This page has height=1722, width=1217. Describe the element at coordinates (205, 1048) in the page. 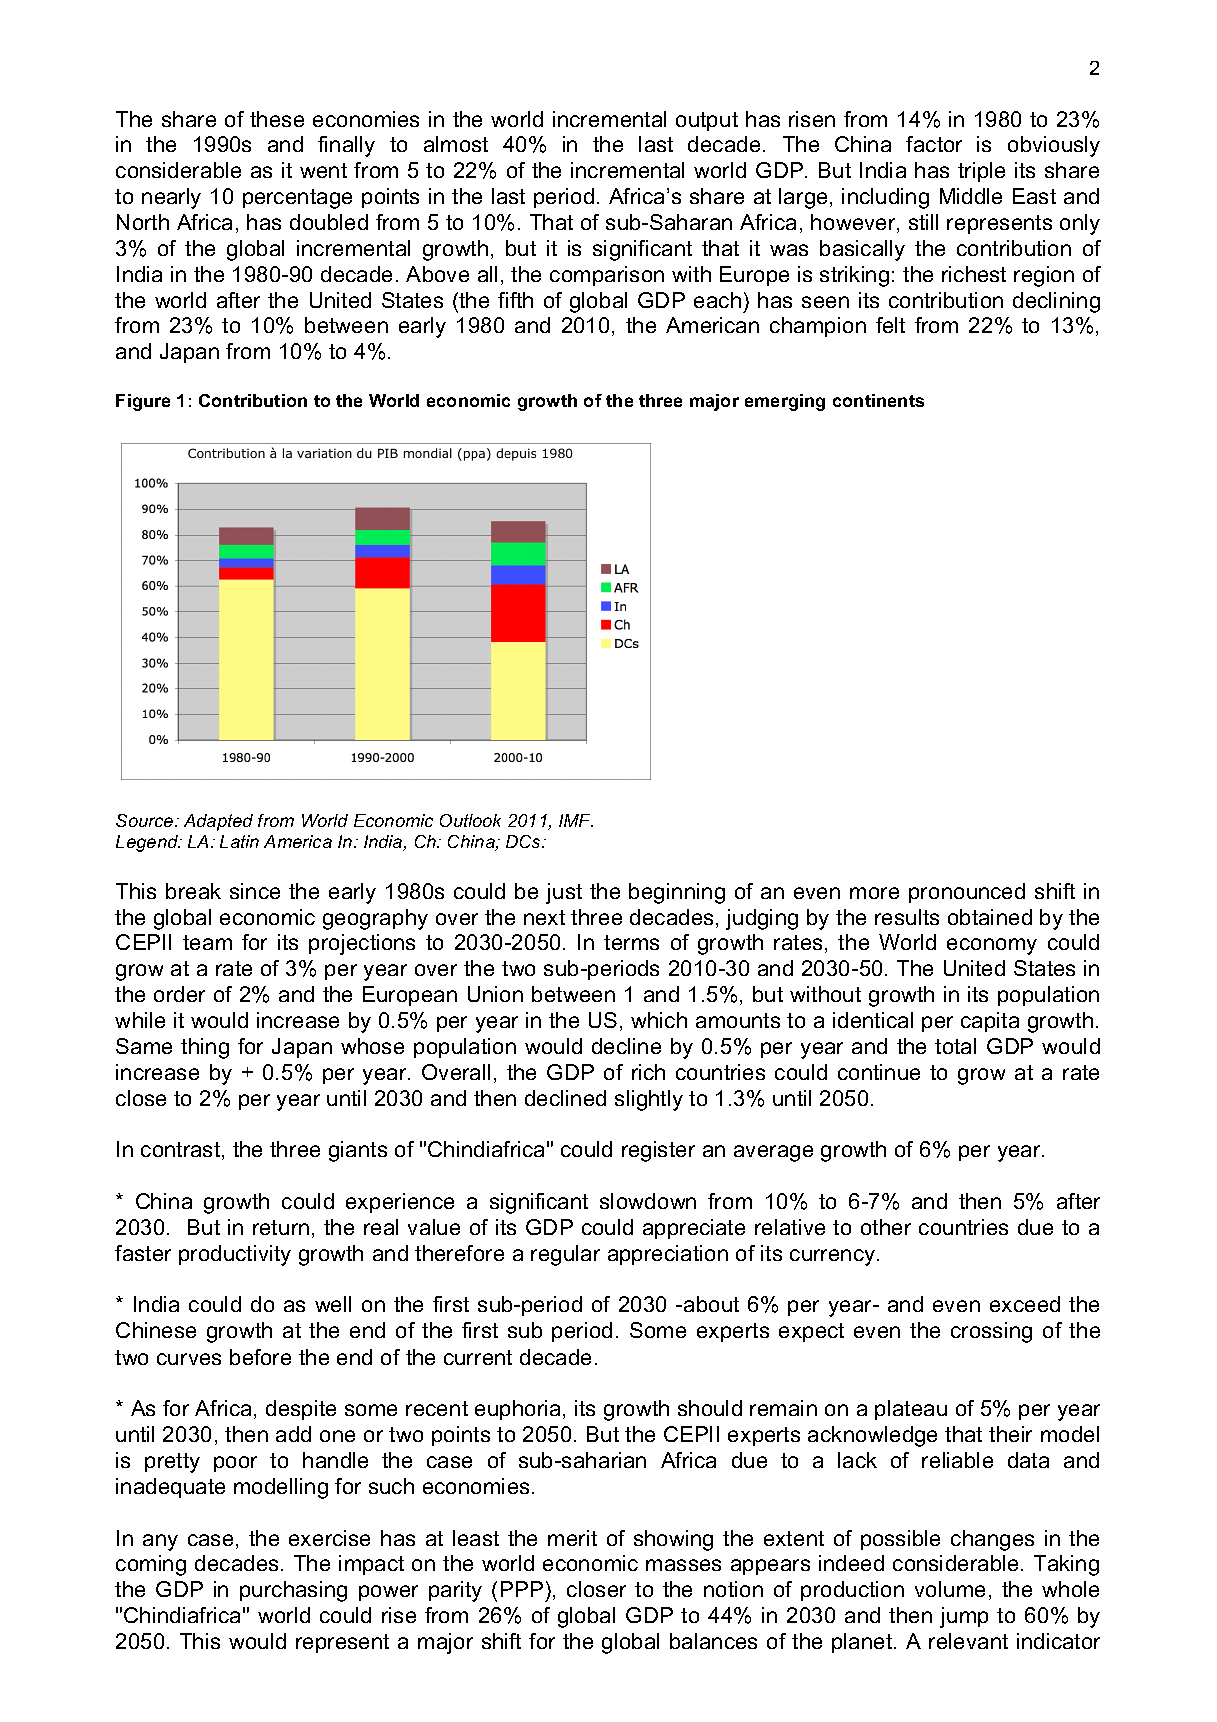

I see `thing` at that location.
